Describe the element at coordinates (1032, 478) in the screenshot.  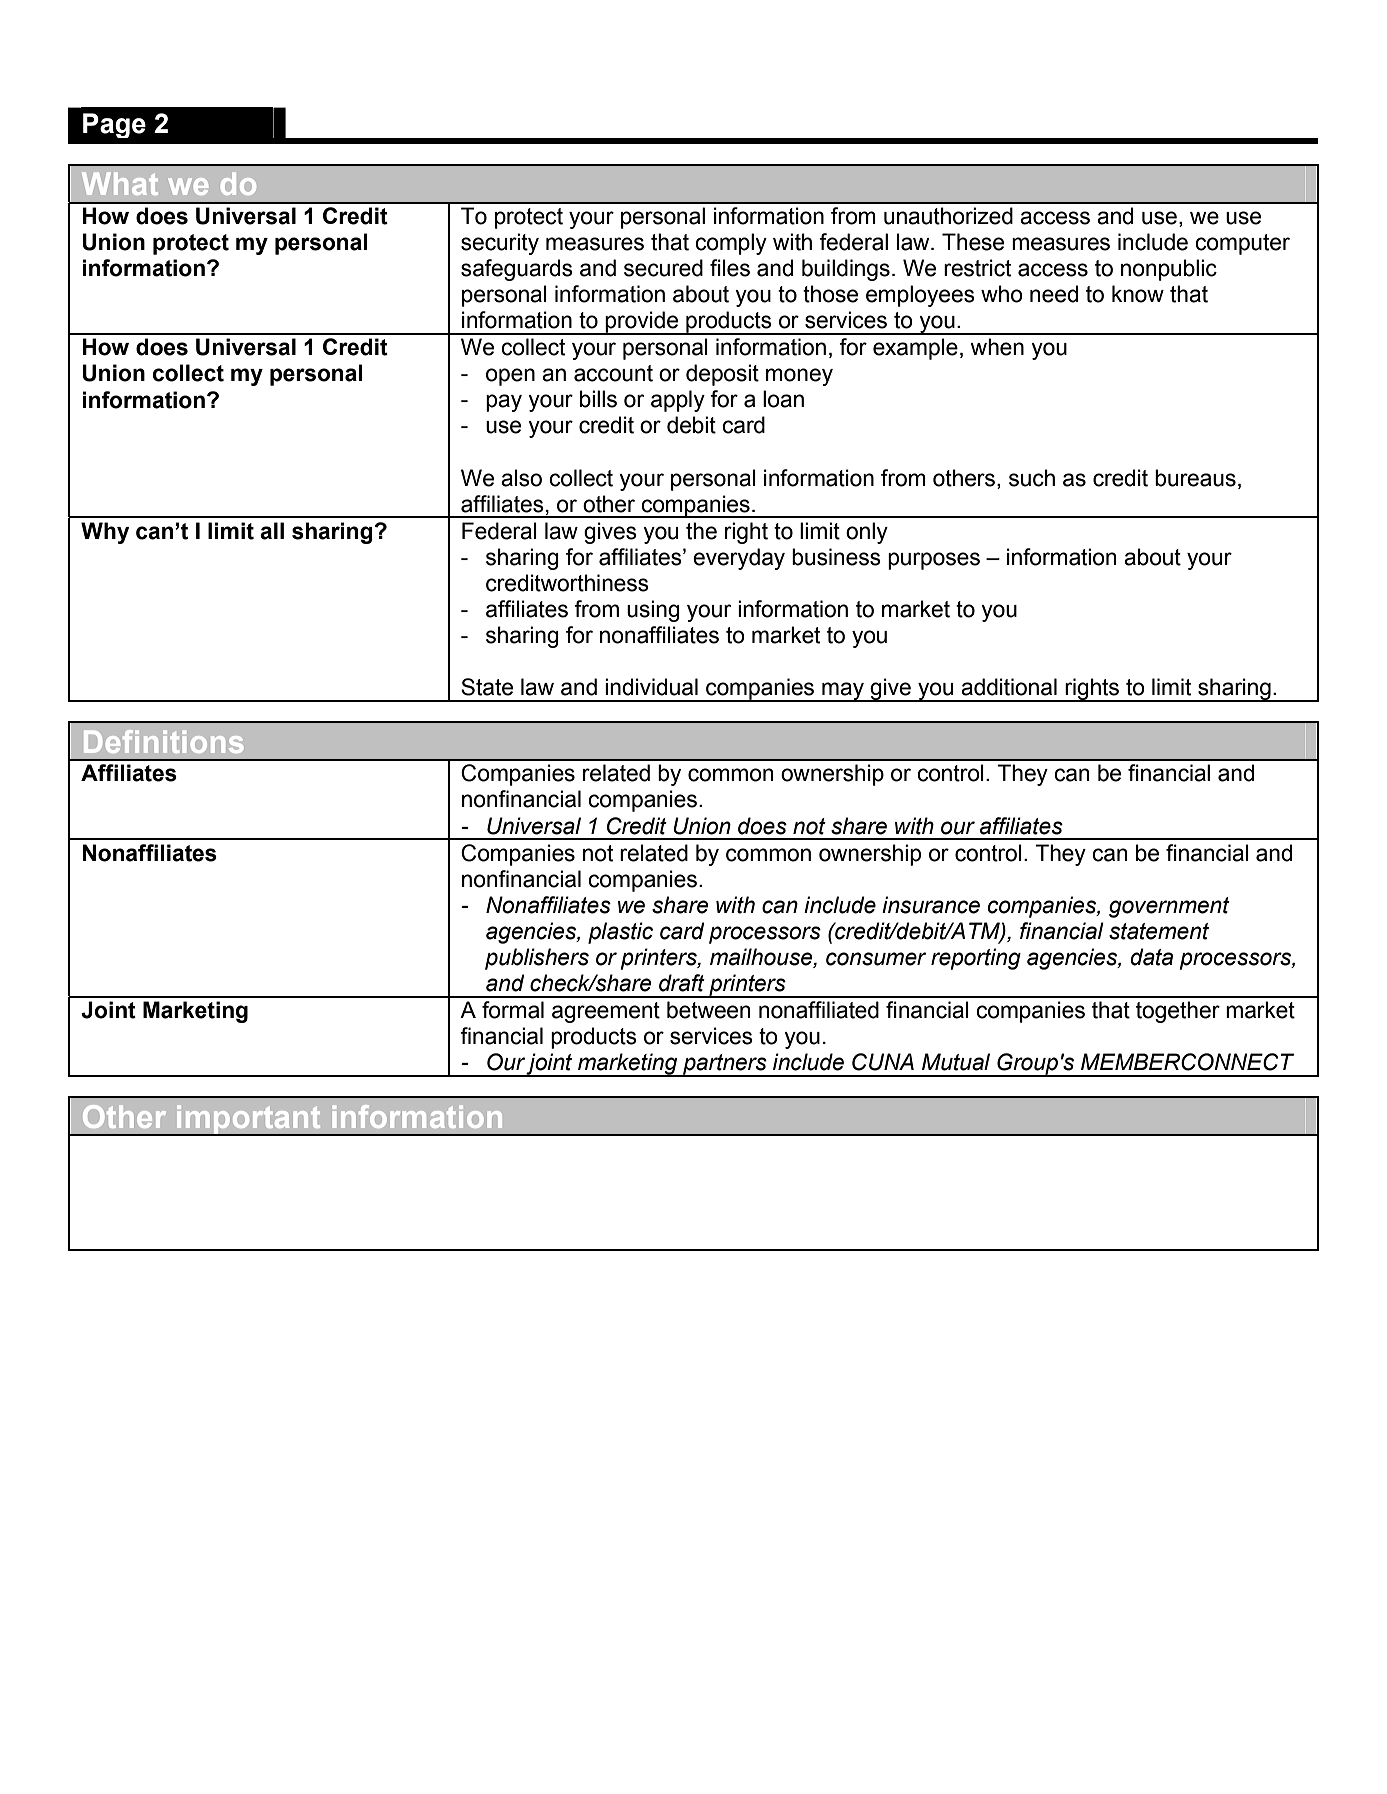
I see `such` at that location.
